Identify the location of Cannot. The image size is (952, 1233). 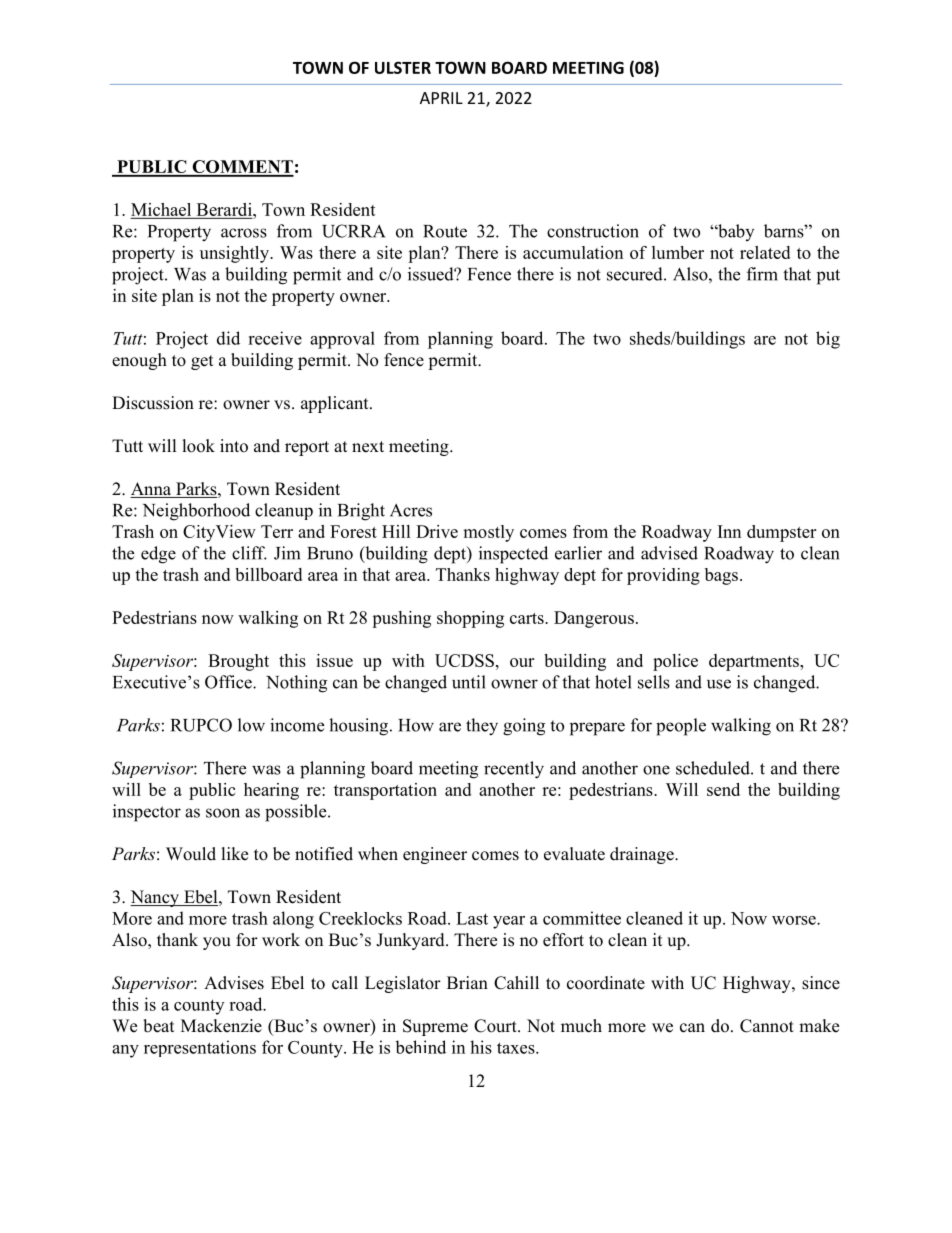
(767, 1026).
